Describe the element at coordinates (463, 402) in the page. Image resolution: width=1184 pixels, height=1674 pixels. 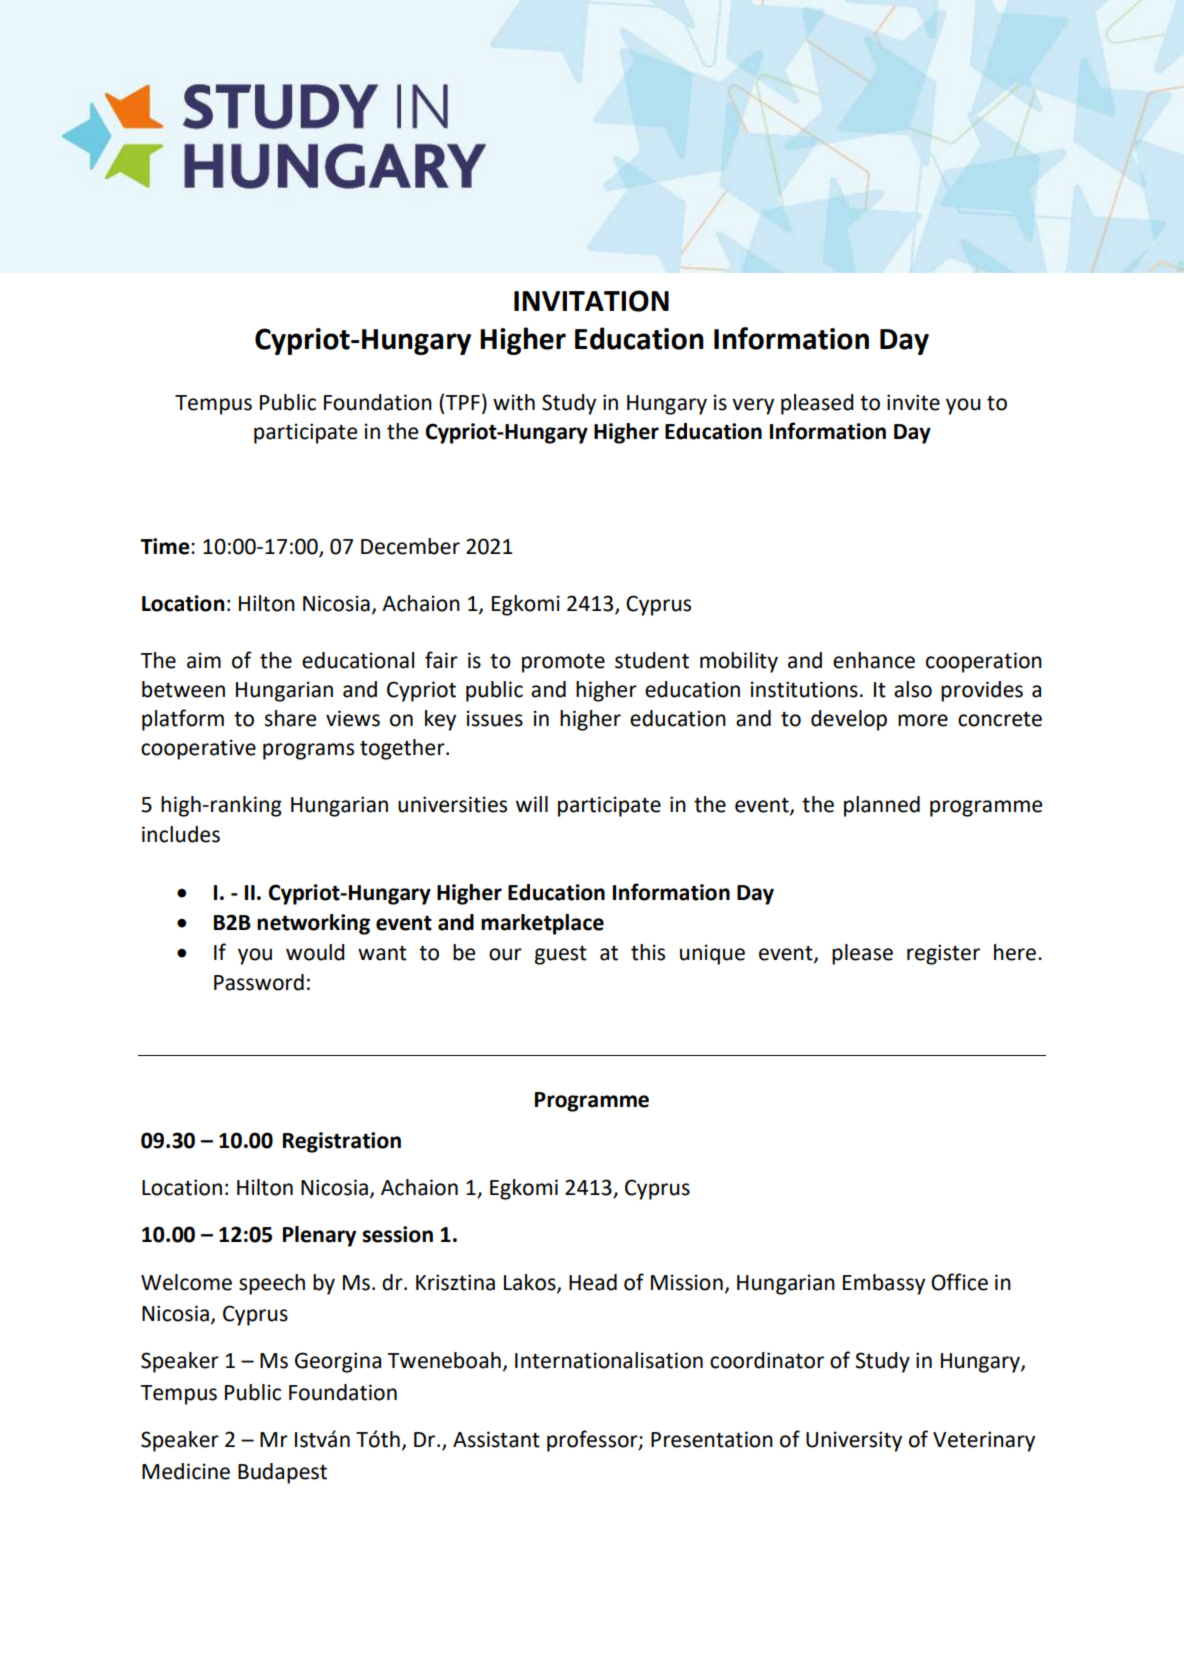
I see `TPF` at that location.
